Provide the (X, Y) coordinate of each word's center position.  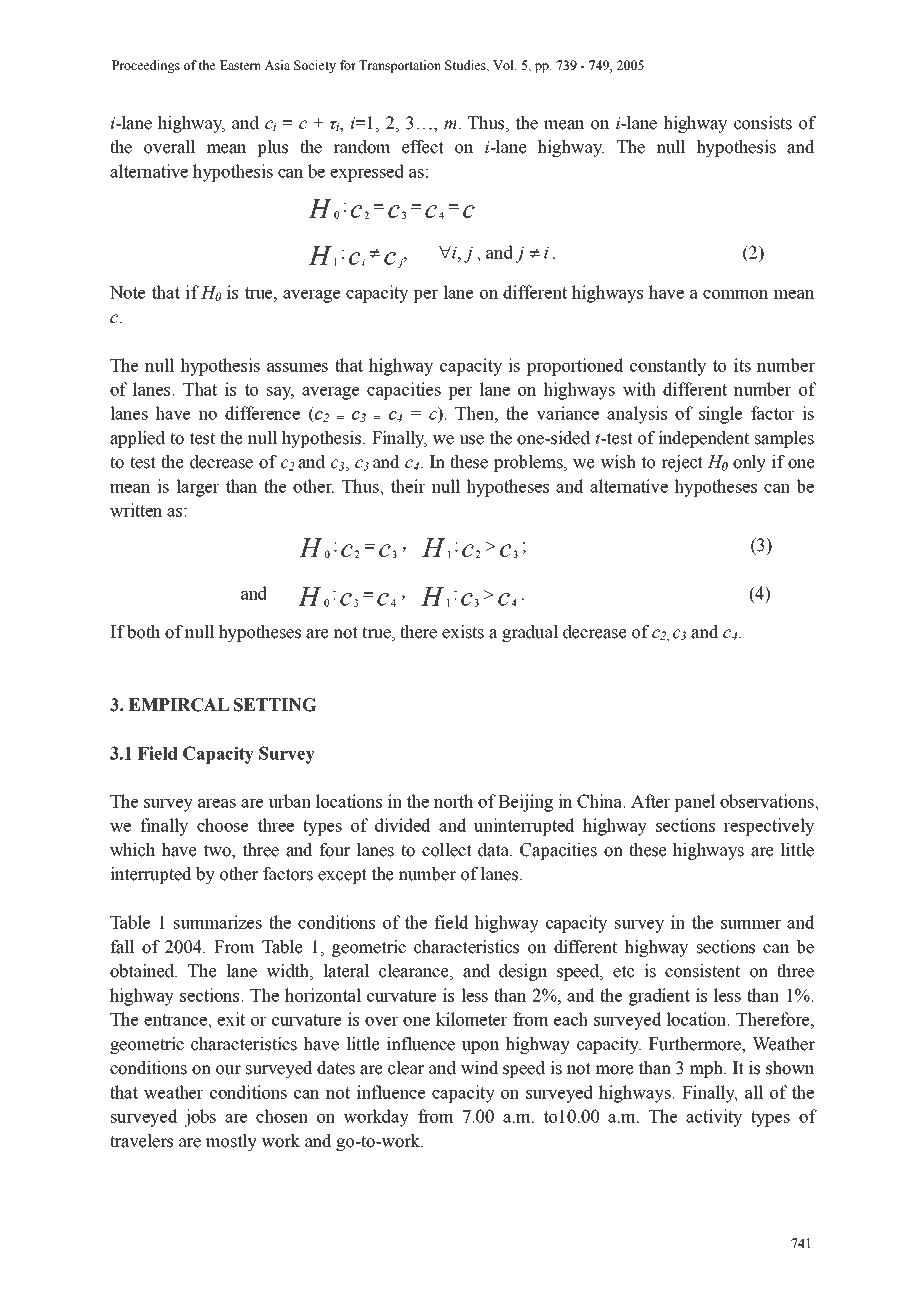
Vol (504, 65)
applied (137, 439)
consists (763, 123)
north (453, 801)
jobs (200, 1118)
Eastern (240, 65)
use (471, 440)
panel (695, 803)
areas (217, 803)
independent (703, 439)
